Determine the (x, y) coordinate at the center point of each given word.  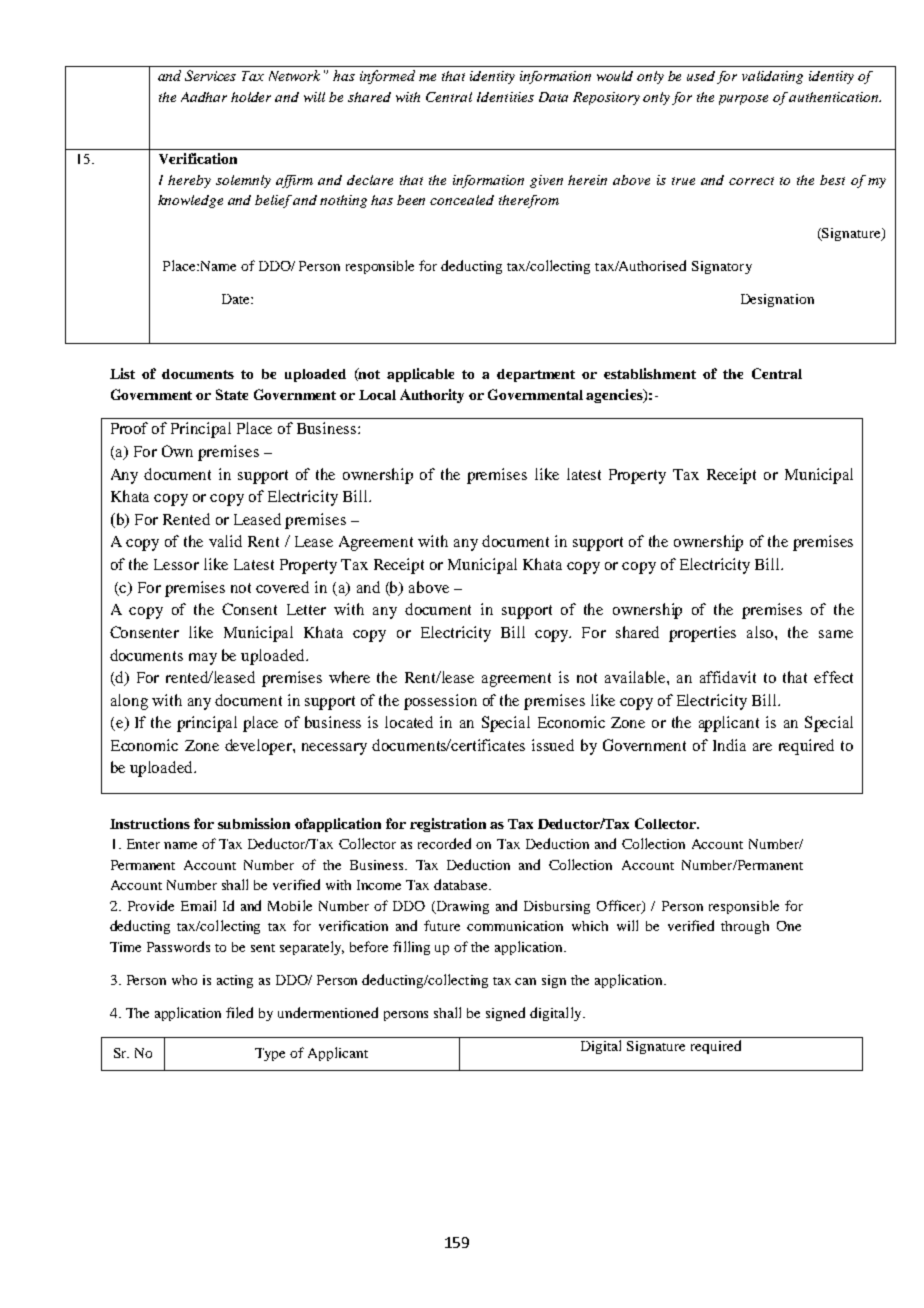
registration (448, 825)
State (232, 394)
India (729, 745)
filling (411, 948)
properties (702, 634)
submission (254, 823)
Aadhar (204, 97)
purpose (743, 100)
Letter (306, 609)
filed (239, 1012)
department (536, 375)
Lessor (176, 564)
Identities (505, 97)
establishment (650, 373)
